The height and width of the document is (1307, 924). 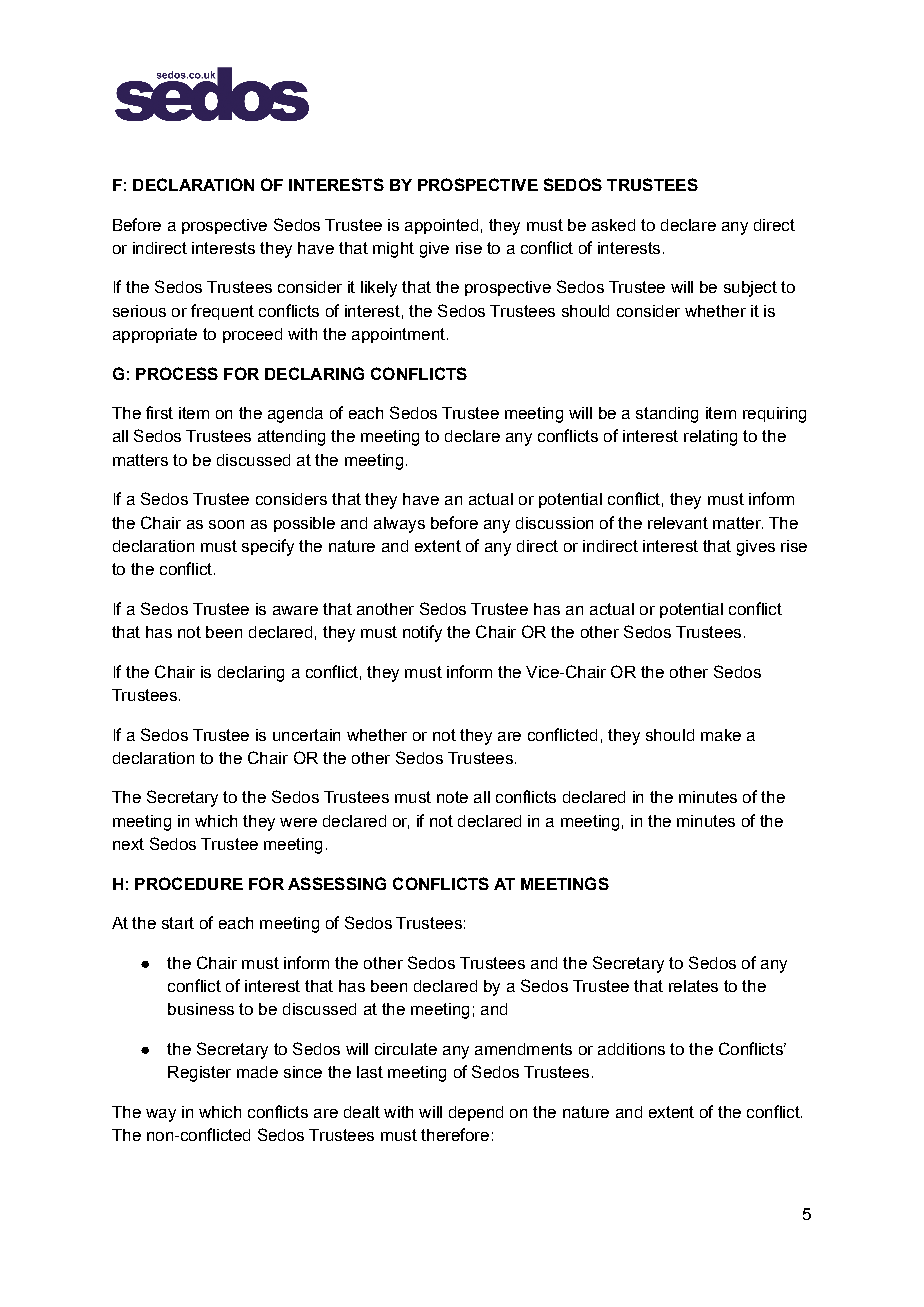 I want to click on Register, so click(x=199, y=1074).
